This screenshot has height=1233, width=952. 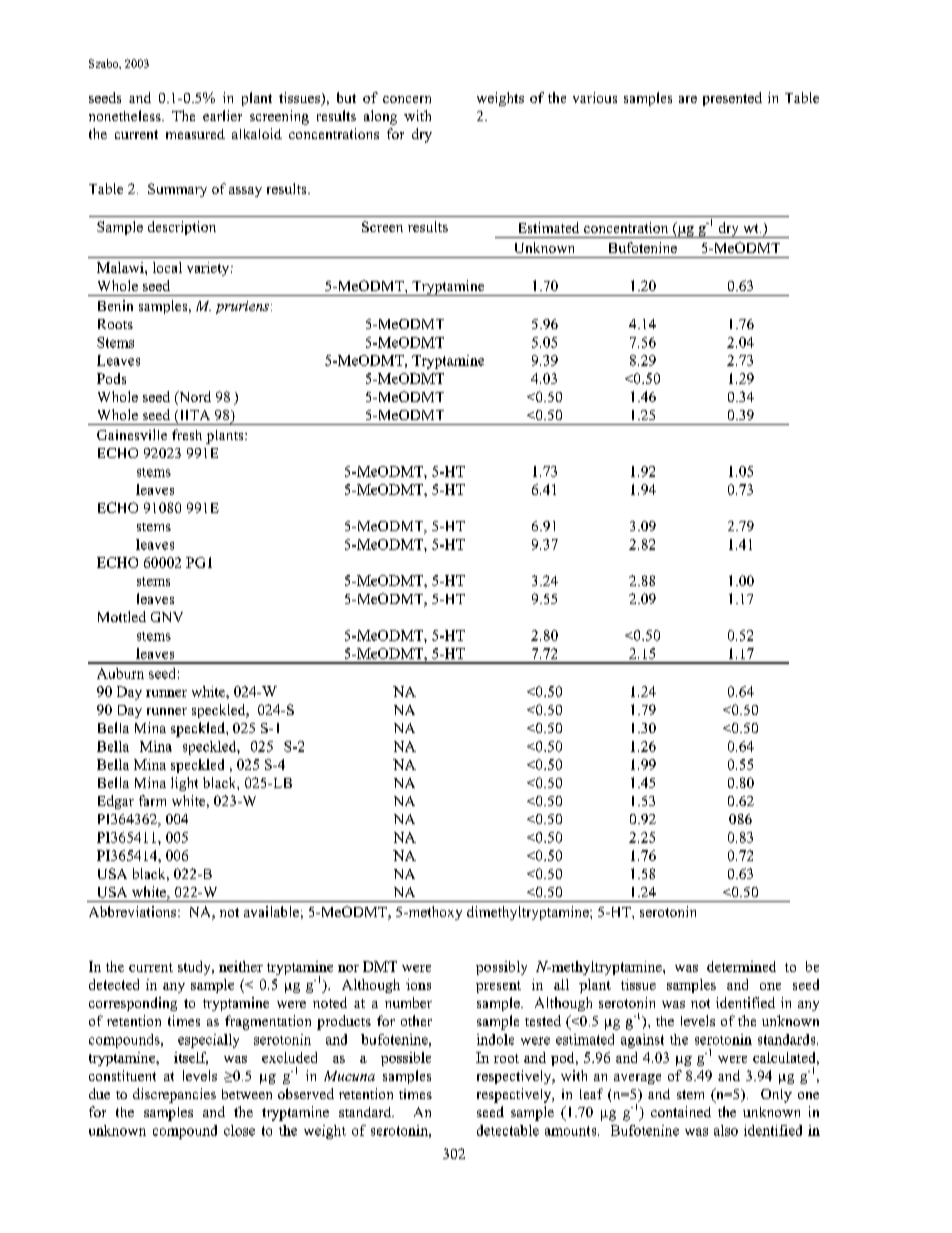 I want to click on Nord, so click(x=194, y=398).
